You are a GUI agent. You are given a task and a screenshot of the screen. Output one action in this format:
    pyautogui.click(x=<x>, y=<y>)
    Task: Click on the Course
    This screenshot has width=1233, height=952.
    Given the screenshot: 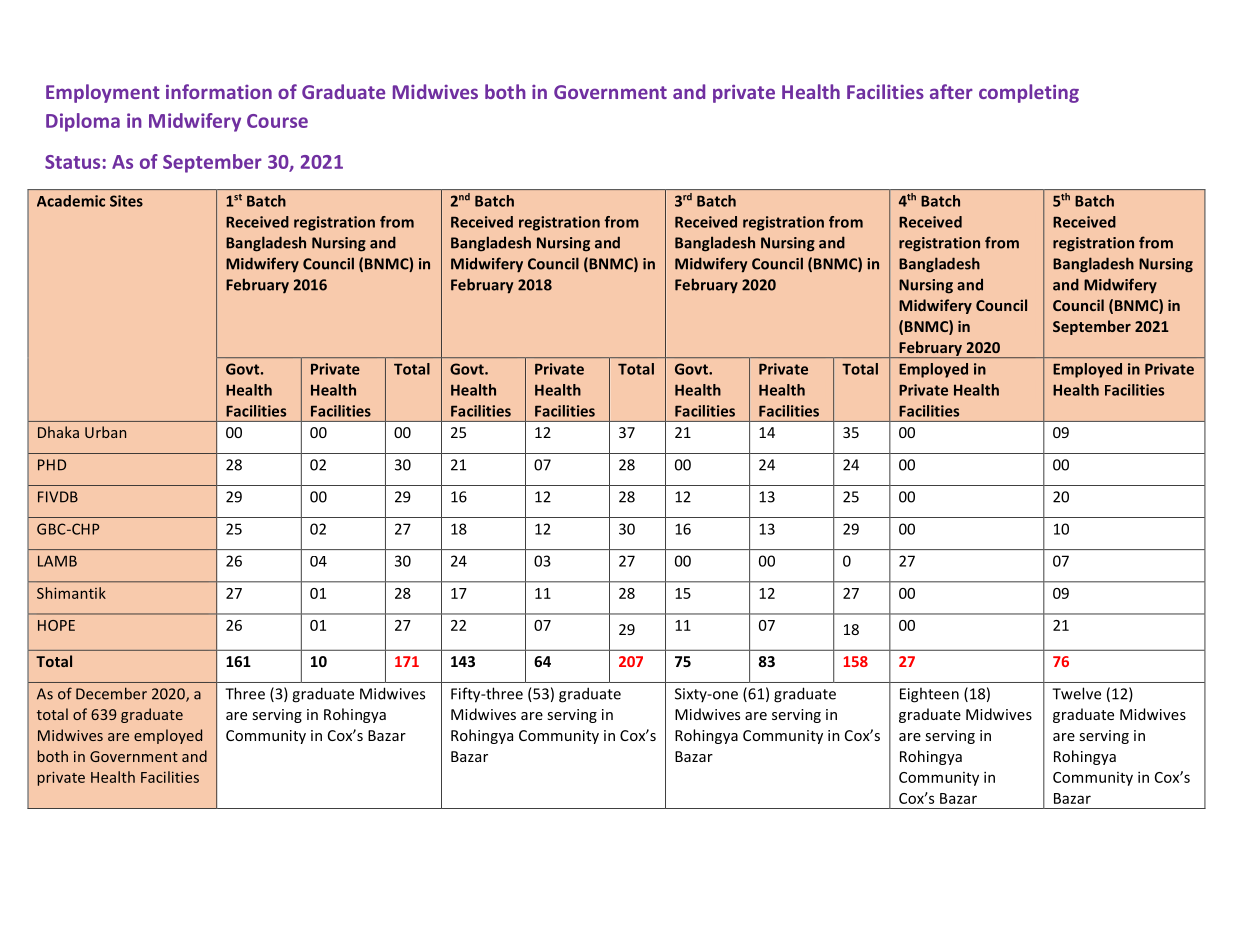 What is the action you would take?
    pyautogui.click(x=277, y=121)
